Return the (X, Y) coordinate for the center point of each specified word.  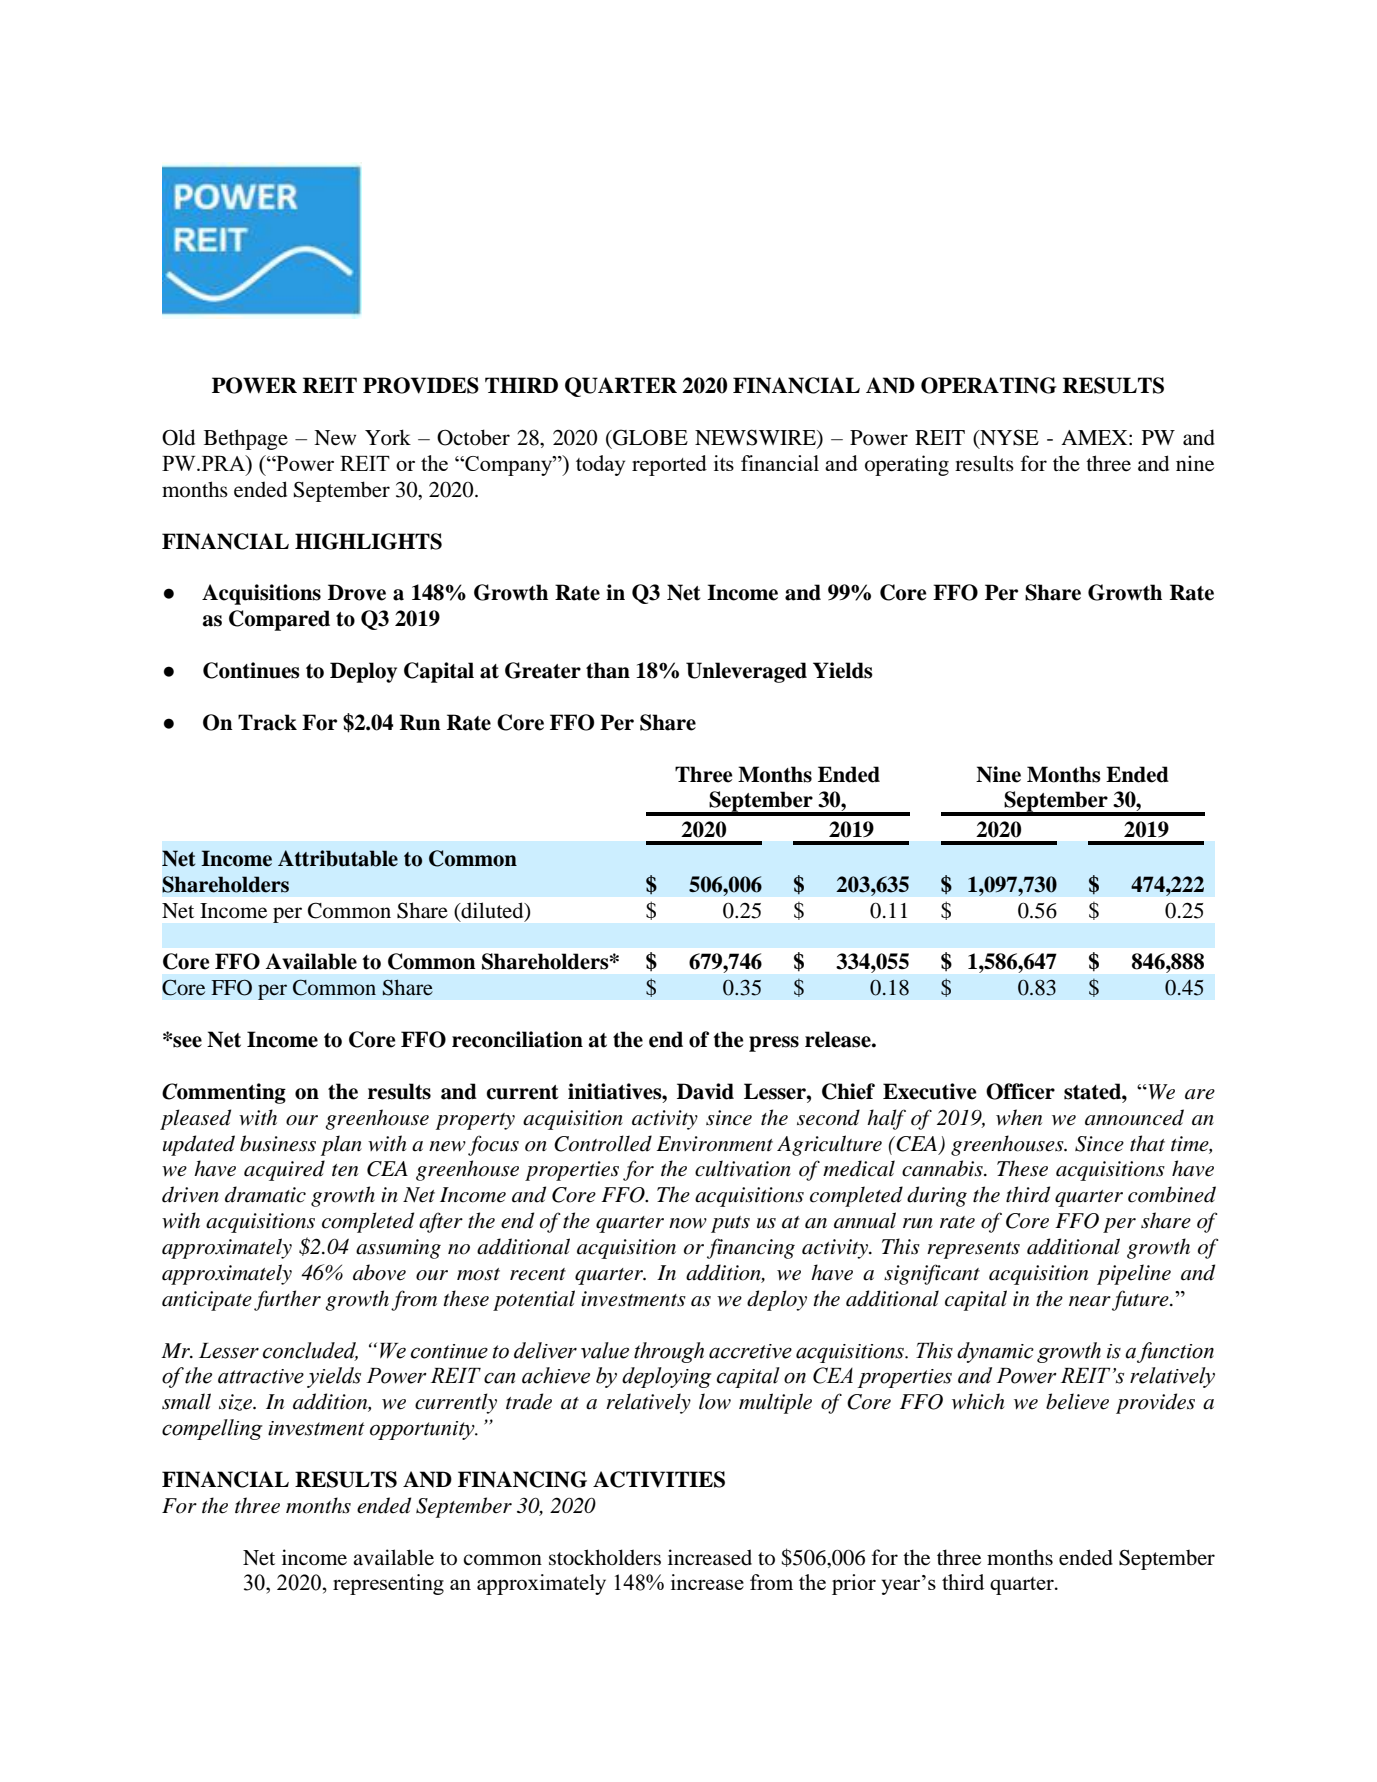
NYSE (1008, 438)
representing (388, 1584)
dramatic (265, 1194)
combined (1172, 1194)
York (388, 437)
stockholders (605, 1557)
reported (669, 465)
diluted (492, 910)
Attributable (338, 858)
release (839, 1039)
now (688, 1223)
